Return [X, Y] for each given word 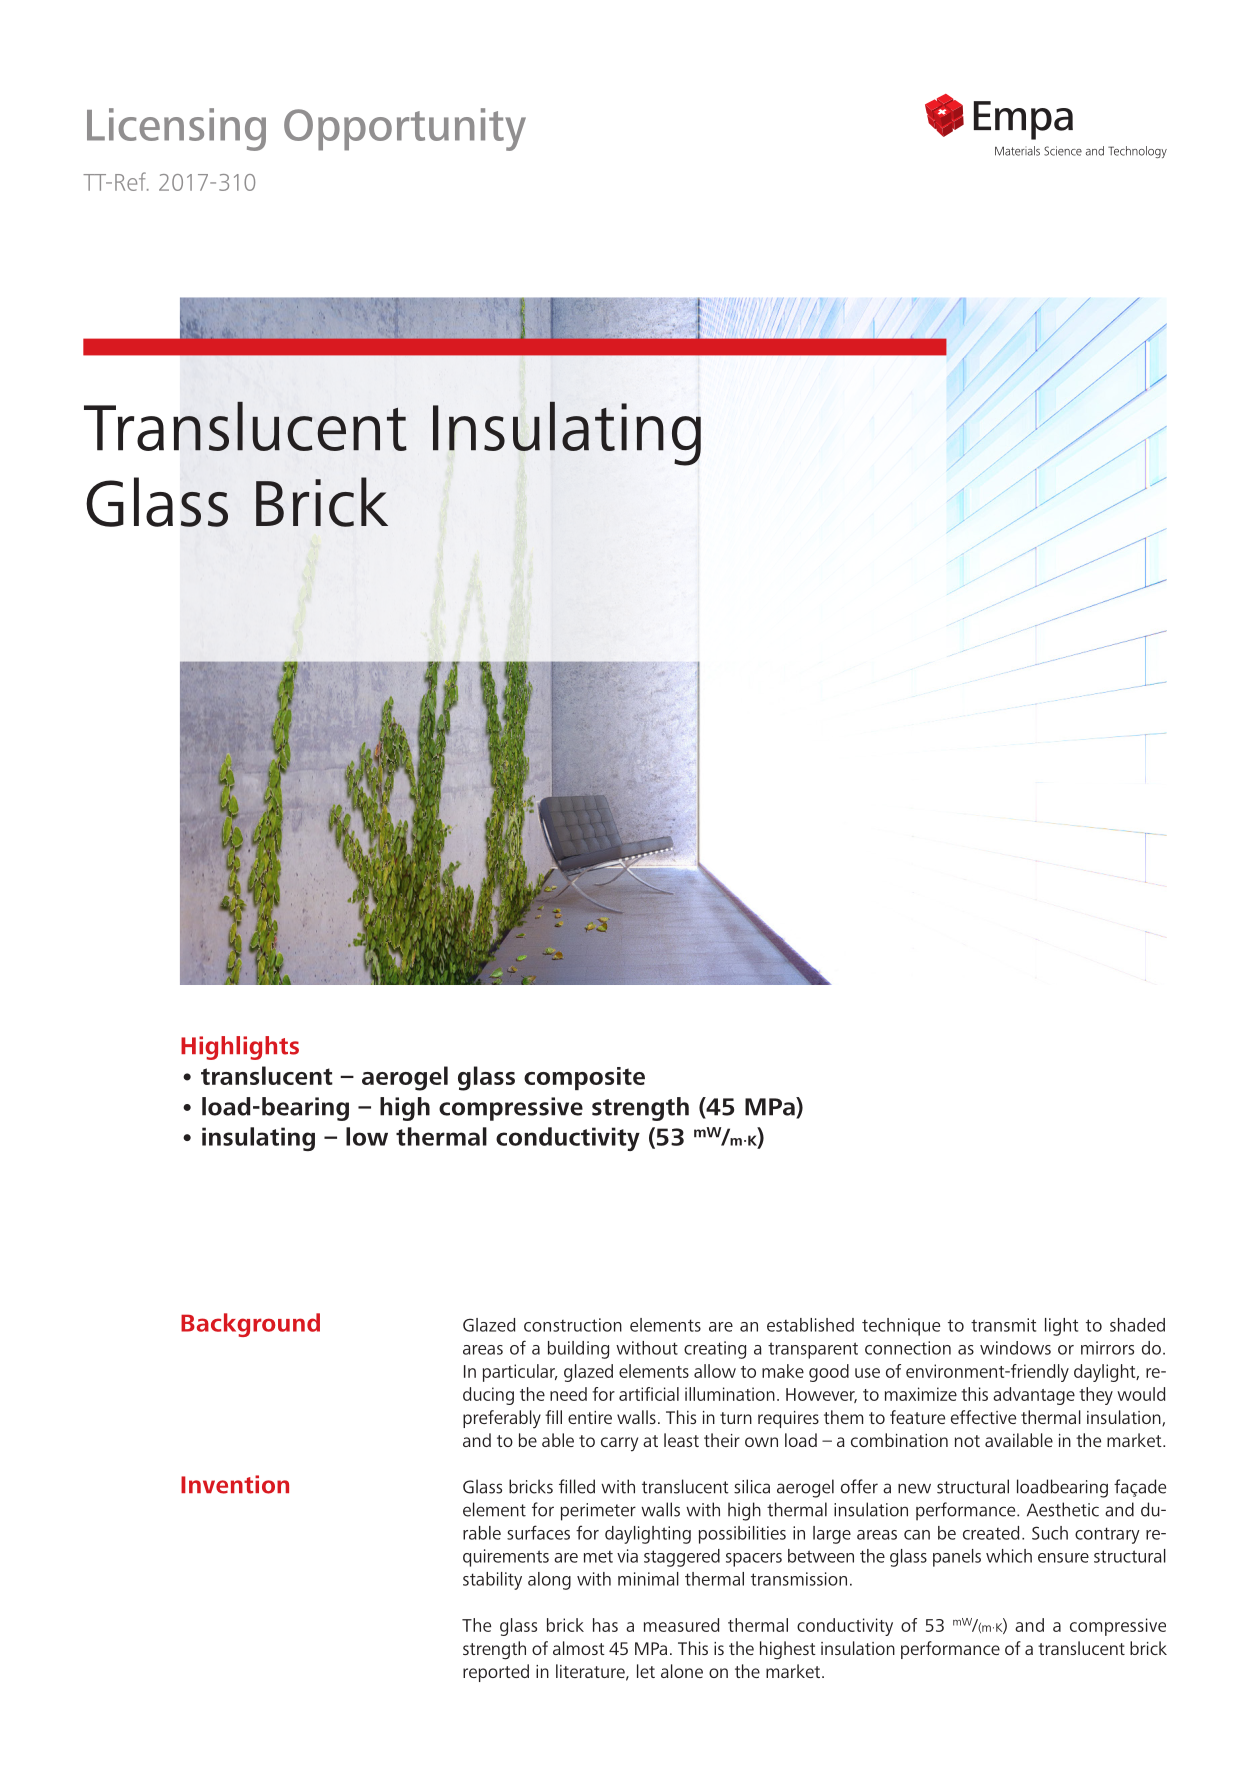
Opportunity [405, 129]
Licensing [176, 129]
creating [715, 1350]
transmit [1003, 1325]
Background [250, 1325]
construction [573, 1325]
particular [520, 1373]
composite [584, 1078]
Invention [235, 1484]
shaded [1137, 1325]
